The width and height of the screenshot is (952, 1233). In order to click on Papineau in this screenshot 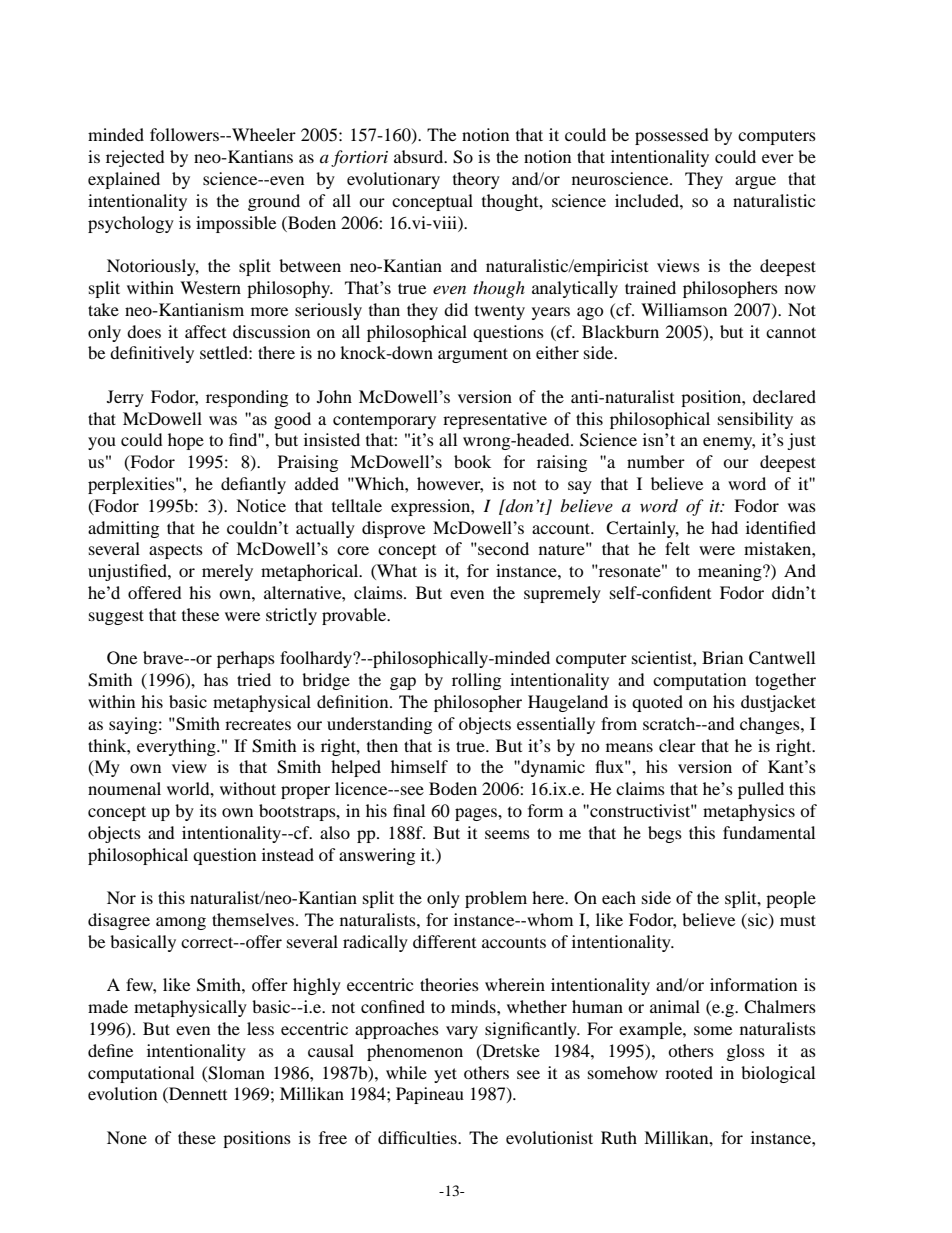, I will do `click(430, 1095)`.
